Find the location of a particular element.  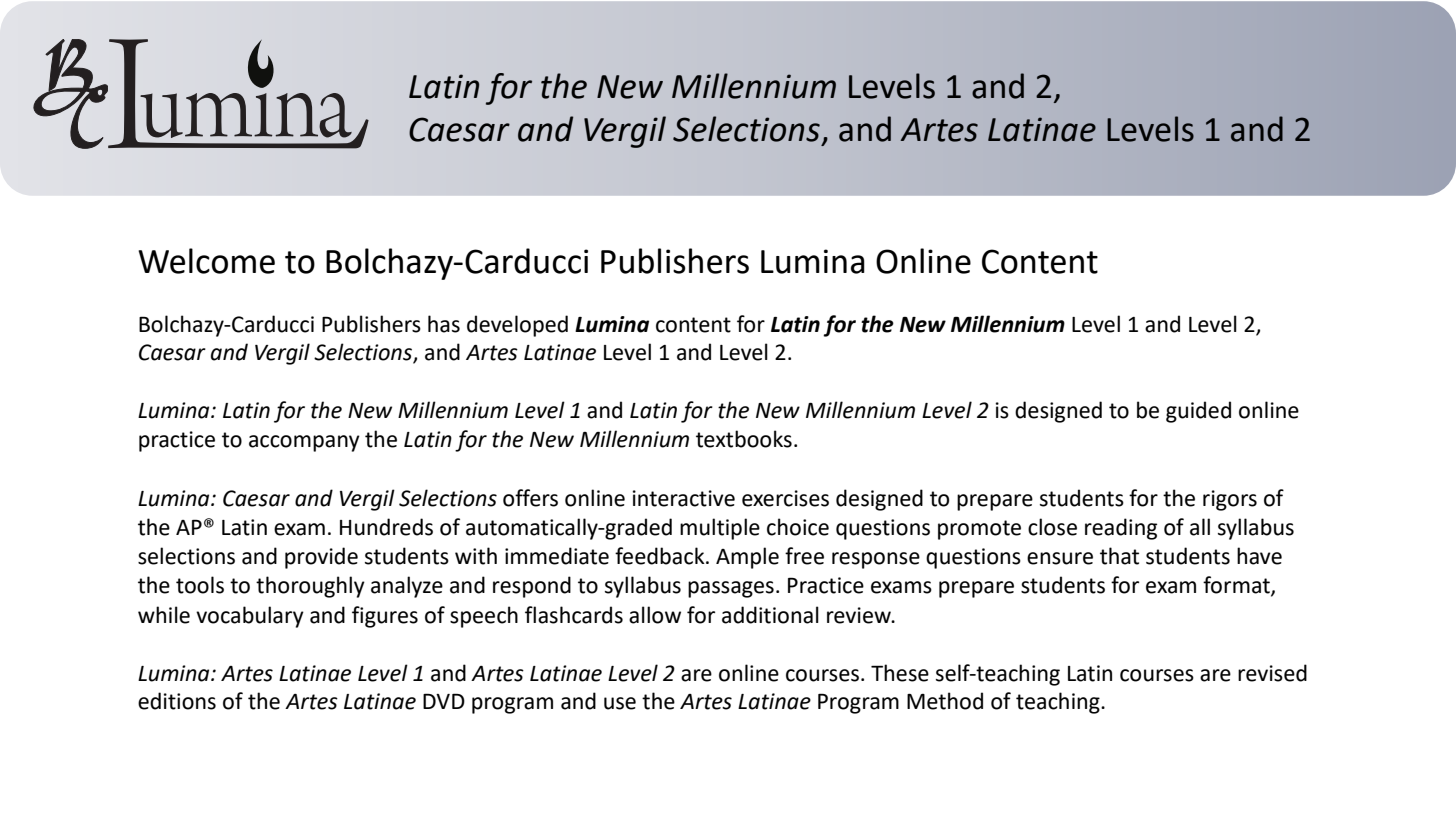

has is located at coordinates (444, 324).
